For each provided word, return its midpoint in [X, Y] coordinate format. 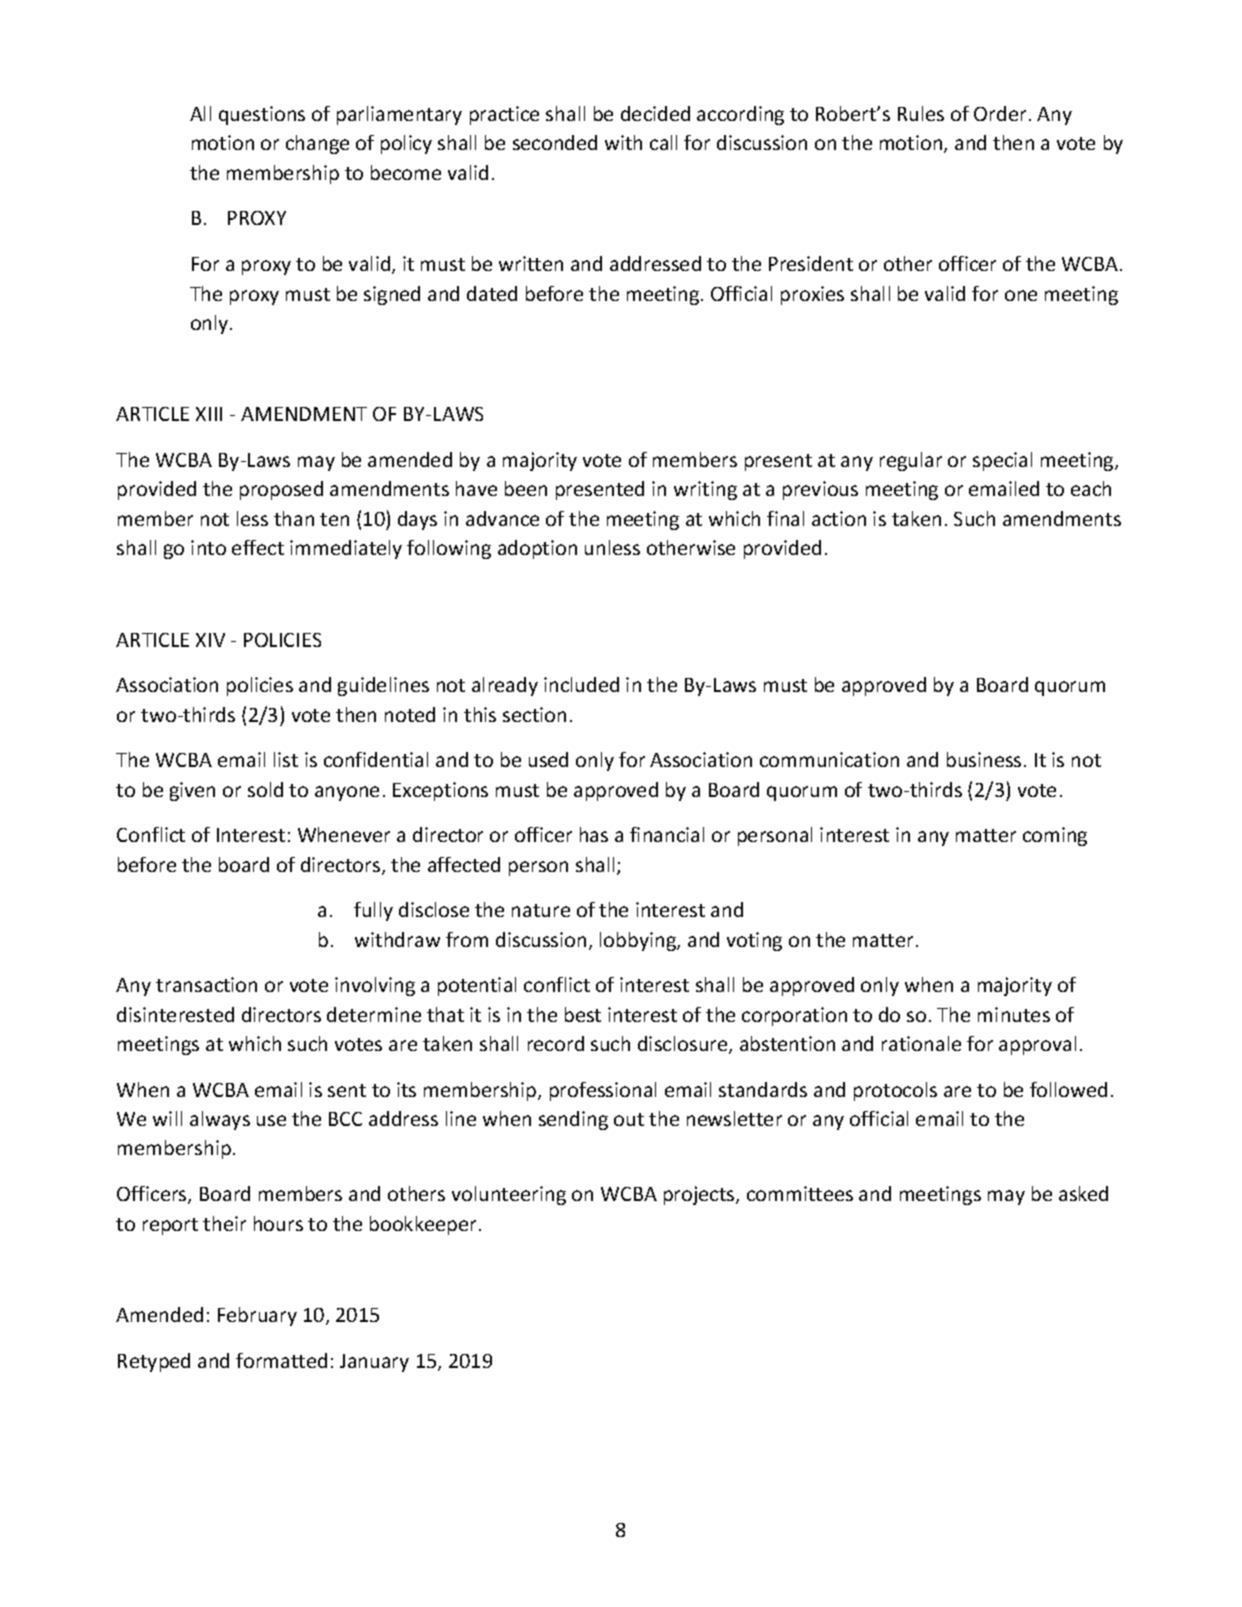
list [286, 759]
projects [700, 1195]
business [984, 759]
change [317, 144]
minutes [1014, 1014]
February [257, 1316]
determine [374, 1014]
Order [1000, 113]
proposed [281, 490]
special [1002, 461]
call [663, 142]
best [583, 1014]
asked [1083, 1193]
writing [705, 490]
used [548, 759]
